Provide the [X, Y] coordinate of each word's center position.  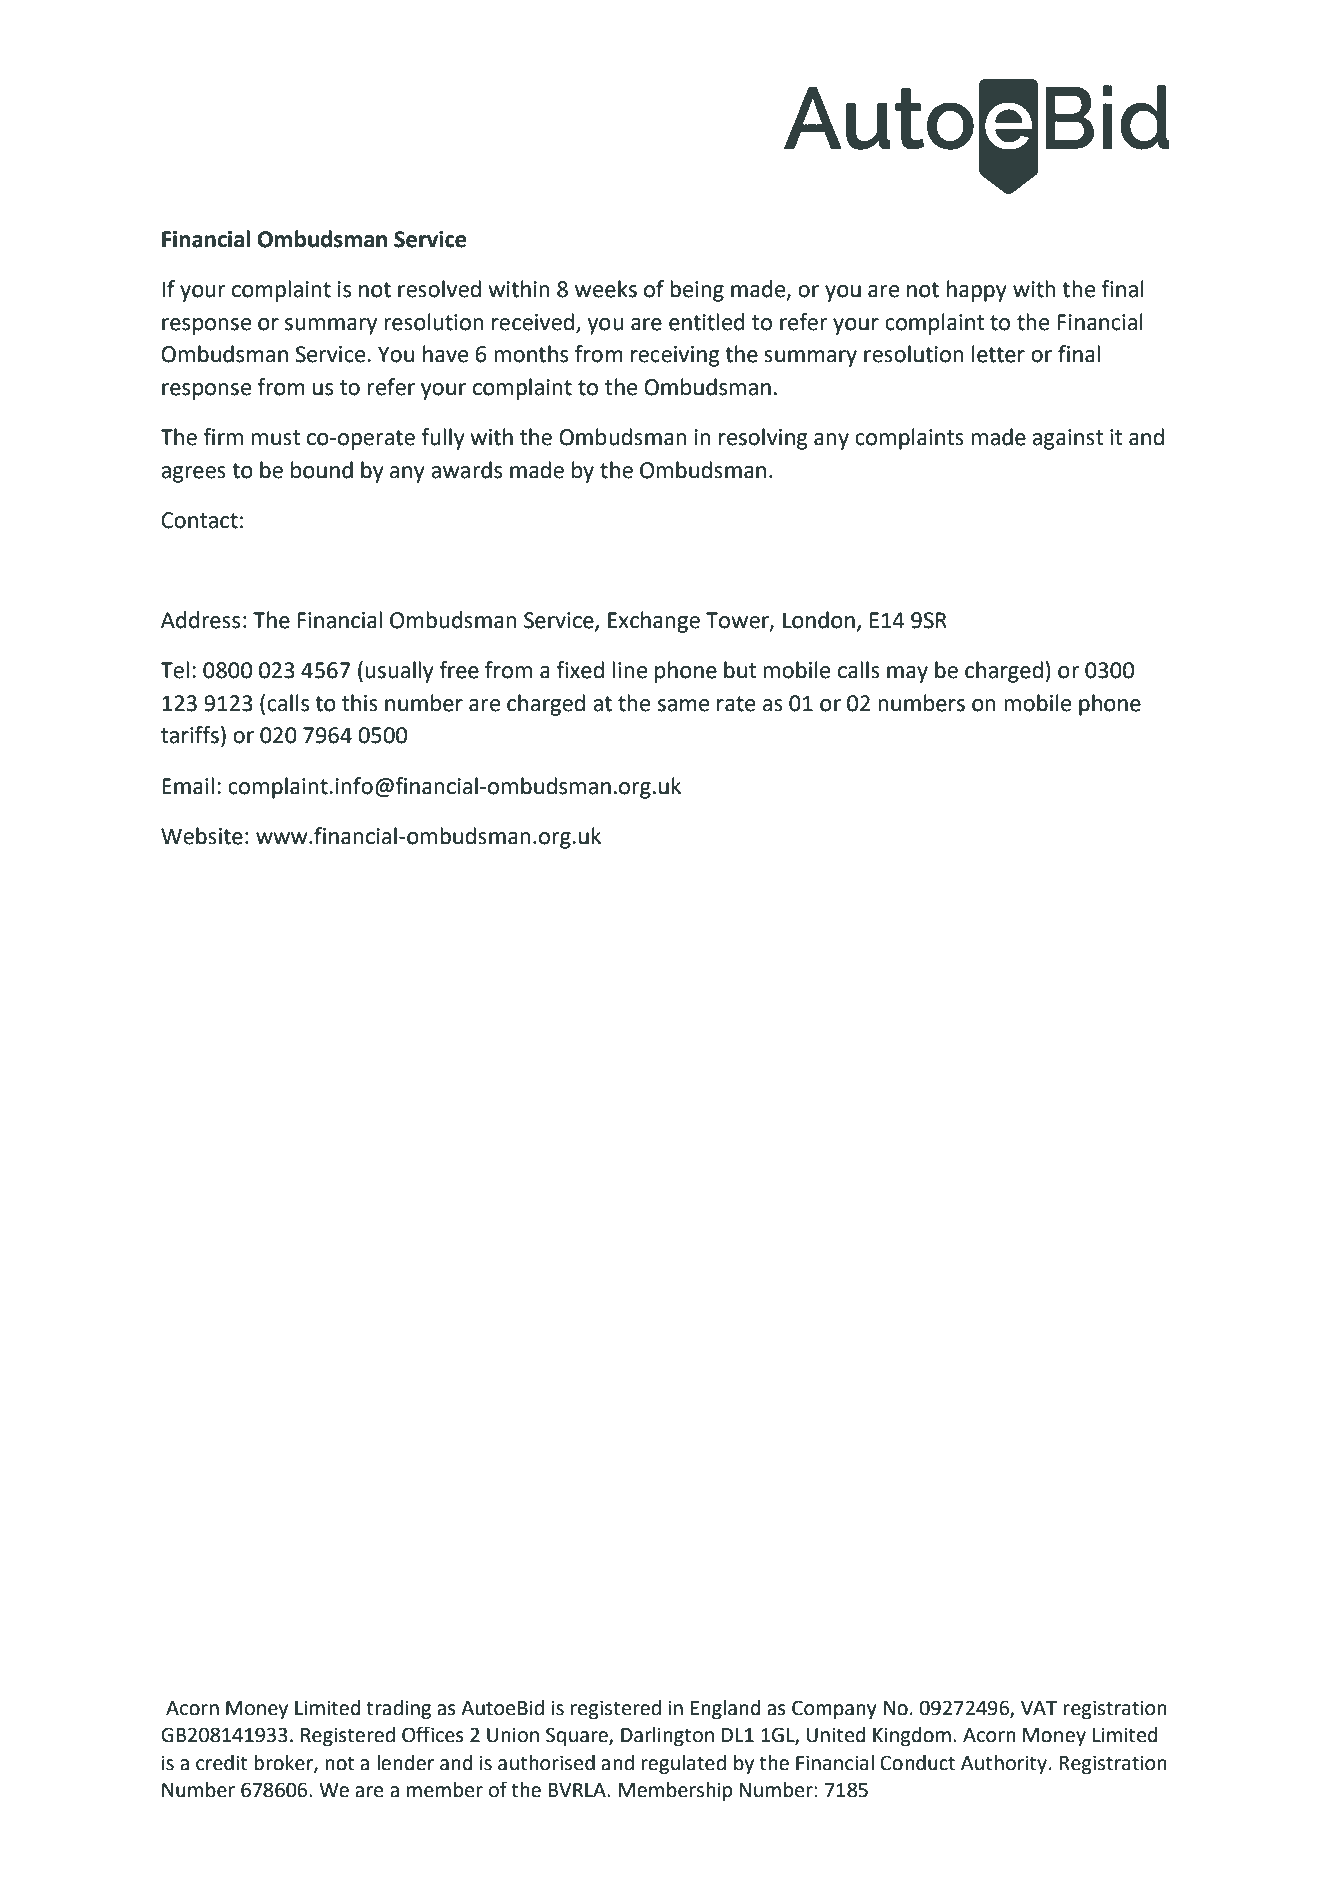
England [726, 1710]
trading [398, 1710]
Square [578, 1736]
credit [221, 1763]
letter [998, 354]
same [683, 705]
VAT [1039, 1708]
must [276, 438]
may [907, 674]
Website [202, 836]
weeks [606, 289]
